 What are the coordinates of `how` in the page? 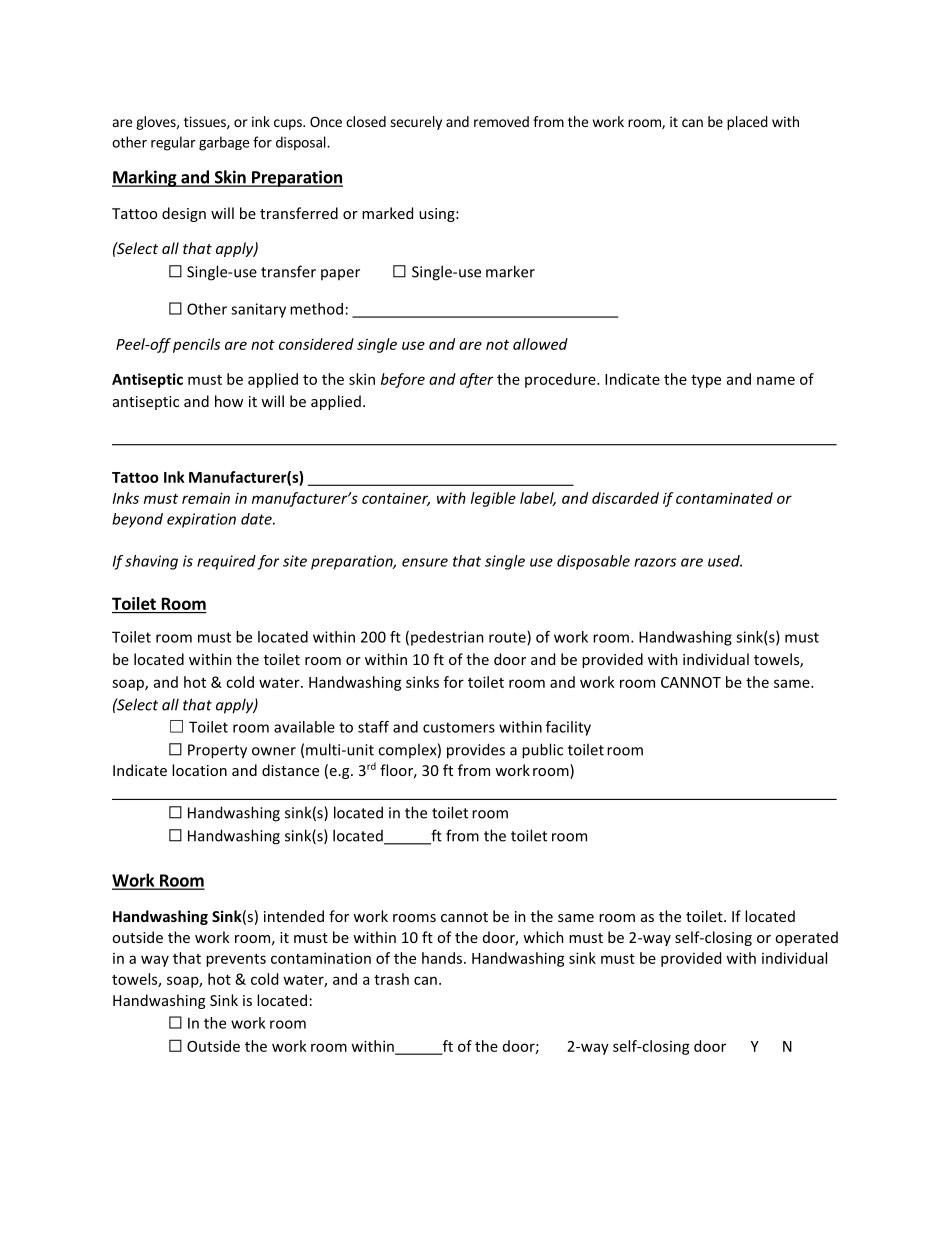 It's located at (229, 401).
